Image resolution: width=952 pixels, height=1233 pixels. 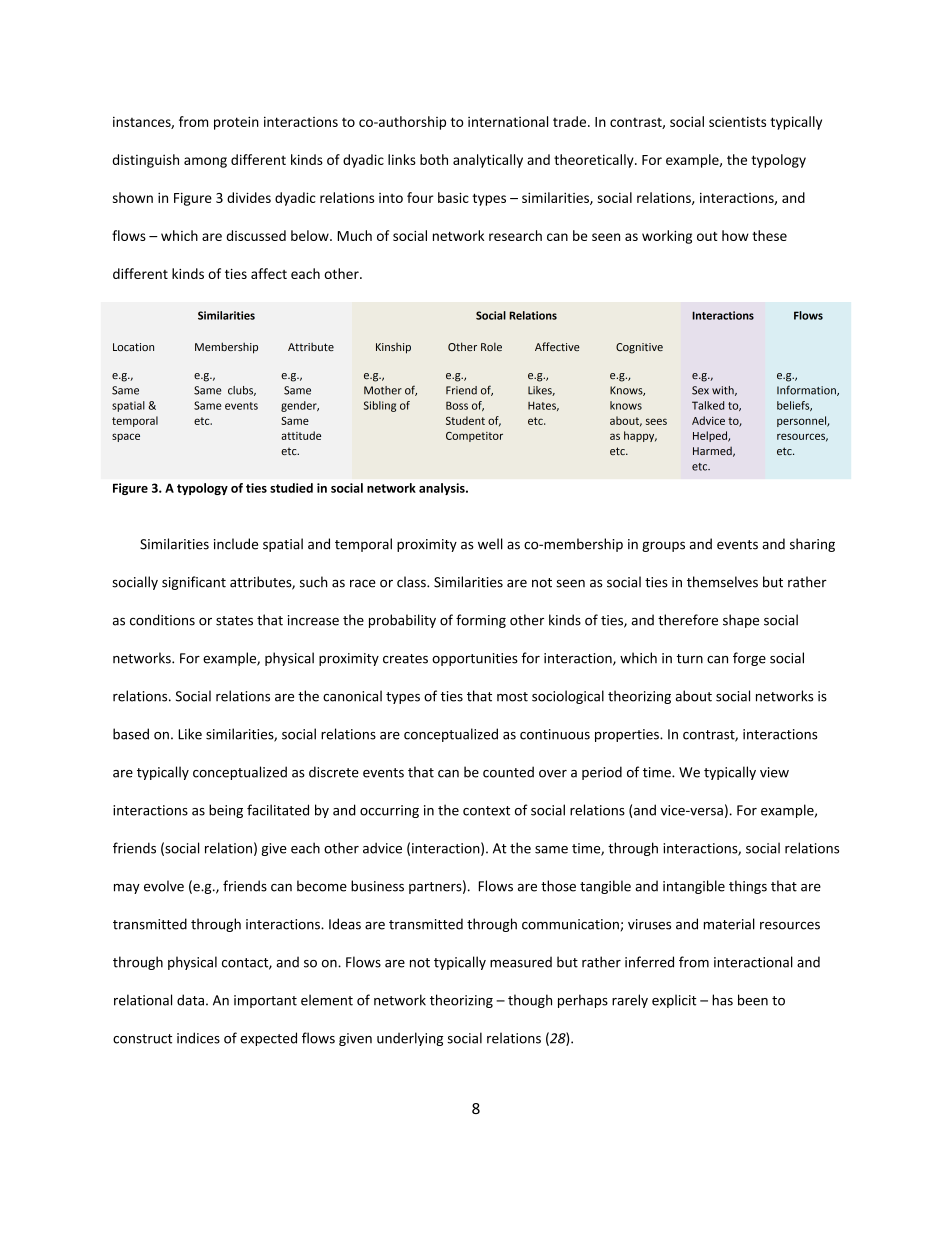 I want to click on significant, so click(x=194, y=583).
